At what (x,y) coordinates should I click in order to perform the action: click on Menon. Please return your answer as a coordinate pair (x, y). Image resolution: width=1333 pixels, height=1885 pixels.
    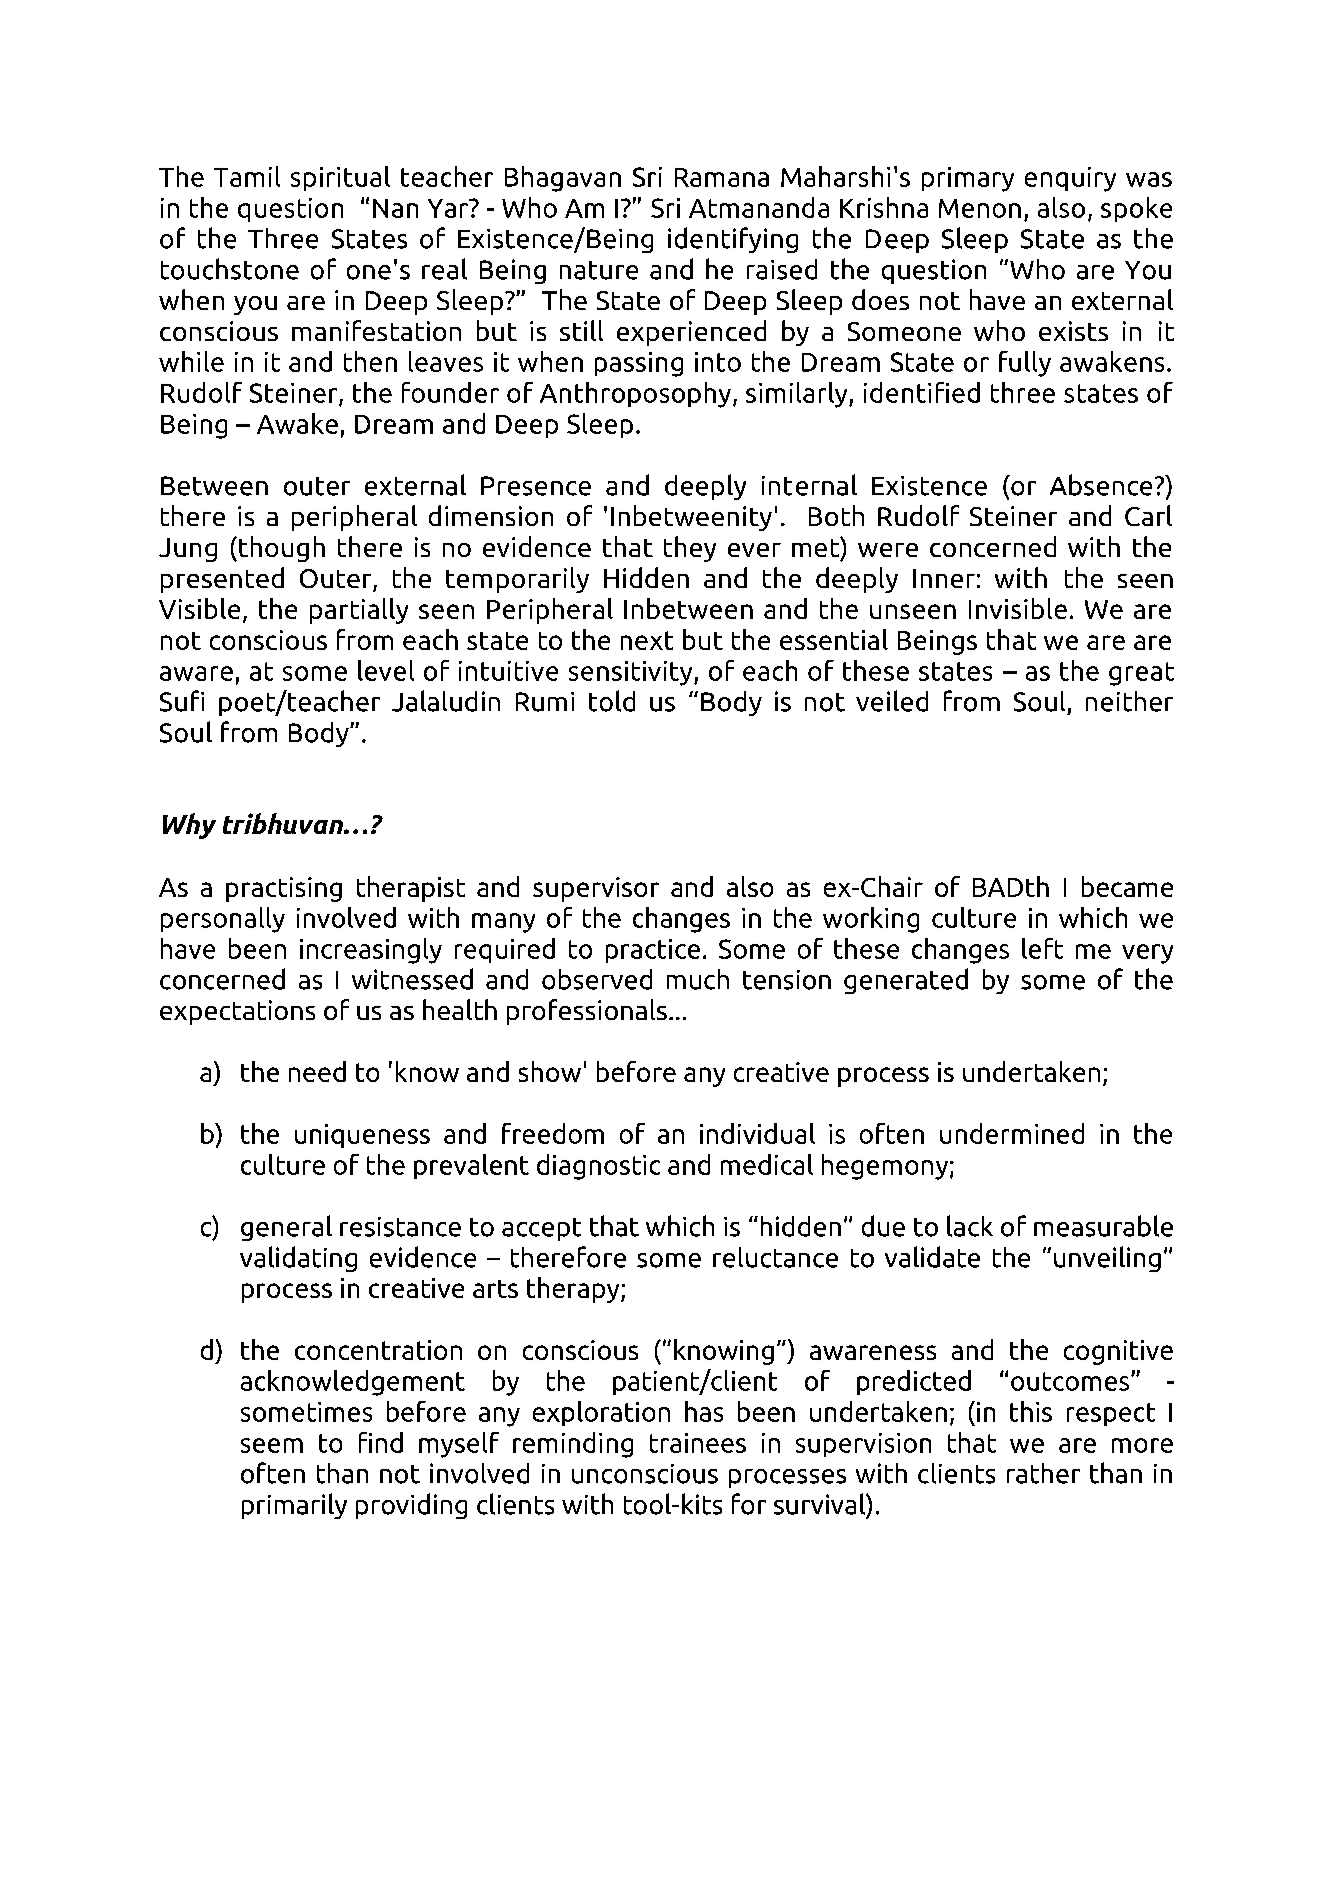
    Looking at the image, I should click on (980, 208).
